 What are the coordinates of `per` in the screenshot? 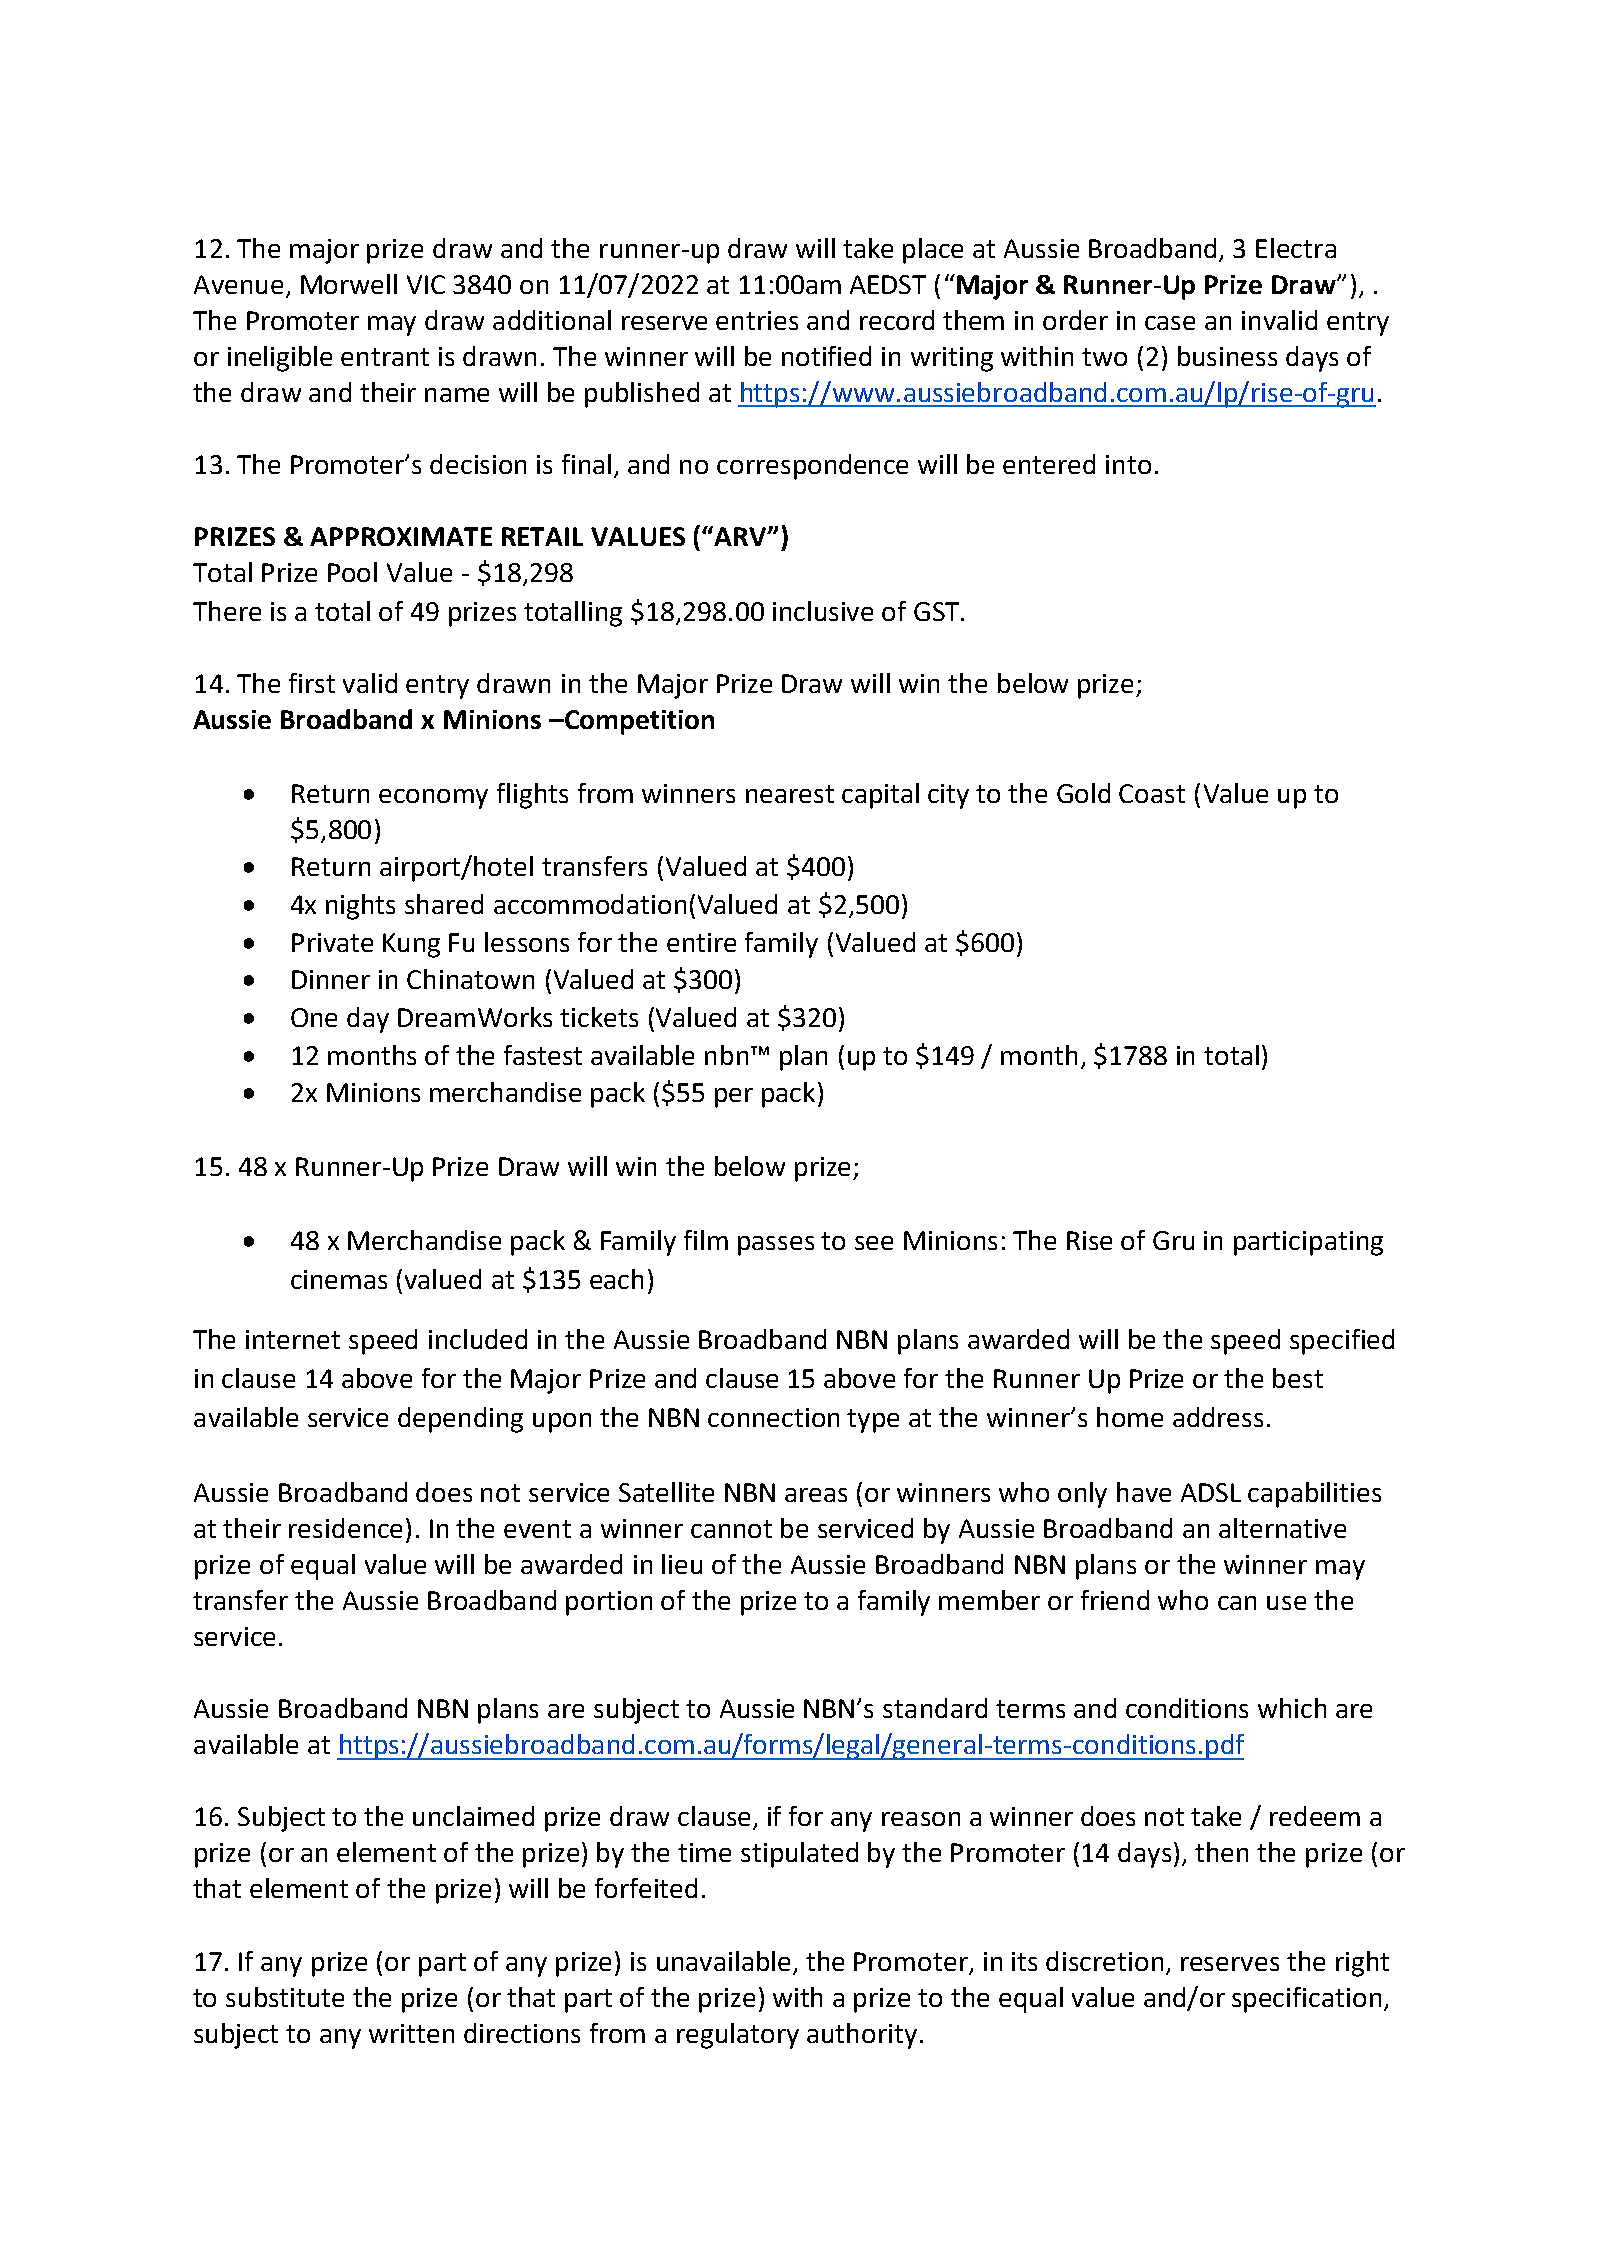 It's located at (734, 1098).
